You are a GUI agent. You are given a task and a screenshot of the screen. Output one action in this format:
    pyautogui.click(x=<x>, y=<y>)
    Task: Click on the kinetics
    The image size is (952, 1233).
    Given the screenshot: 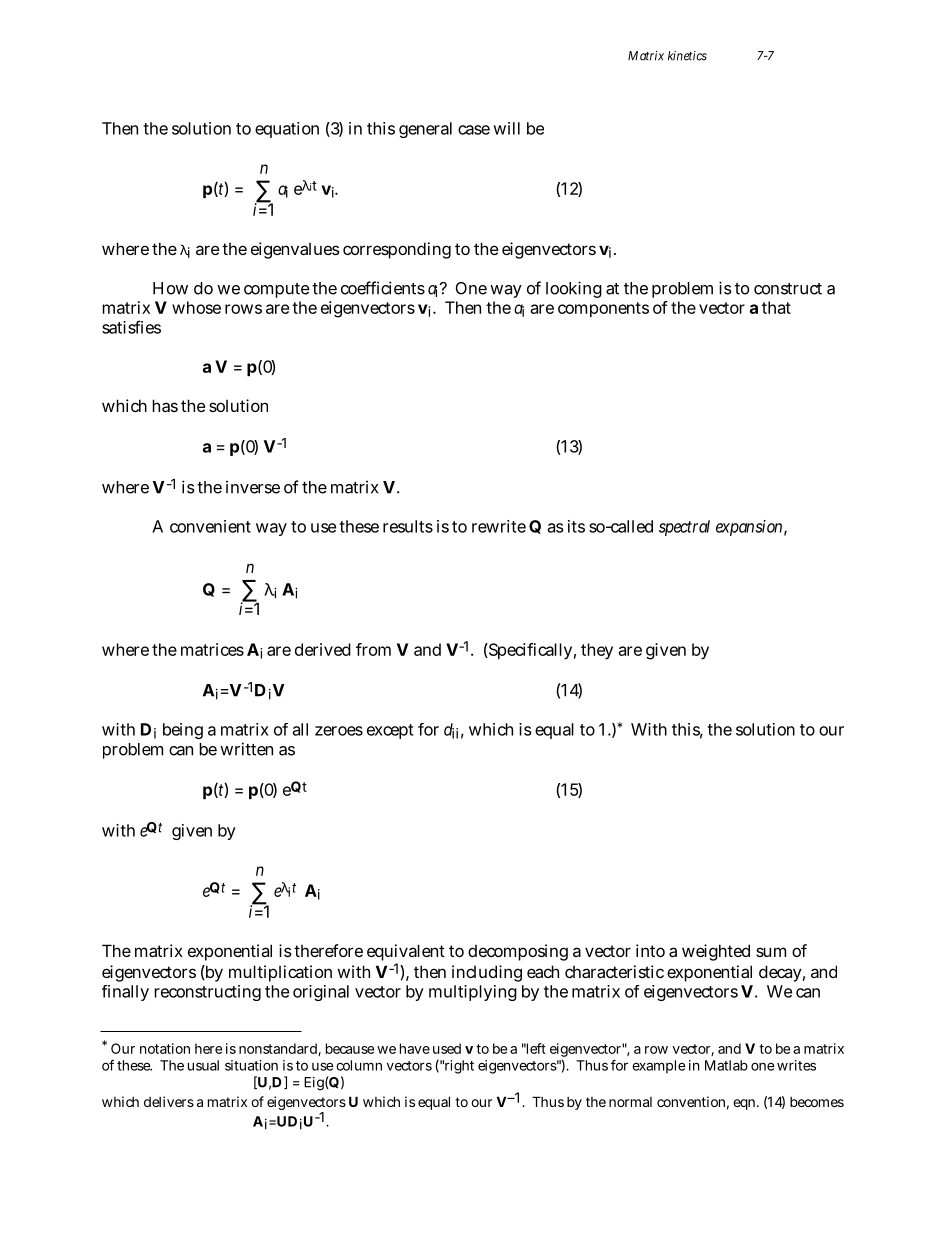 What is the action you would take?
    pyautogui.click(x=687, y=56)
